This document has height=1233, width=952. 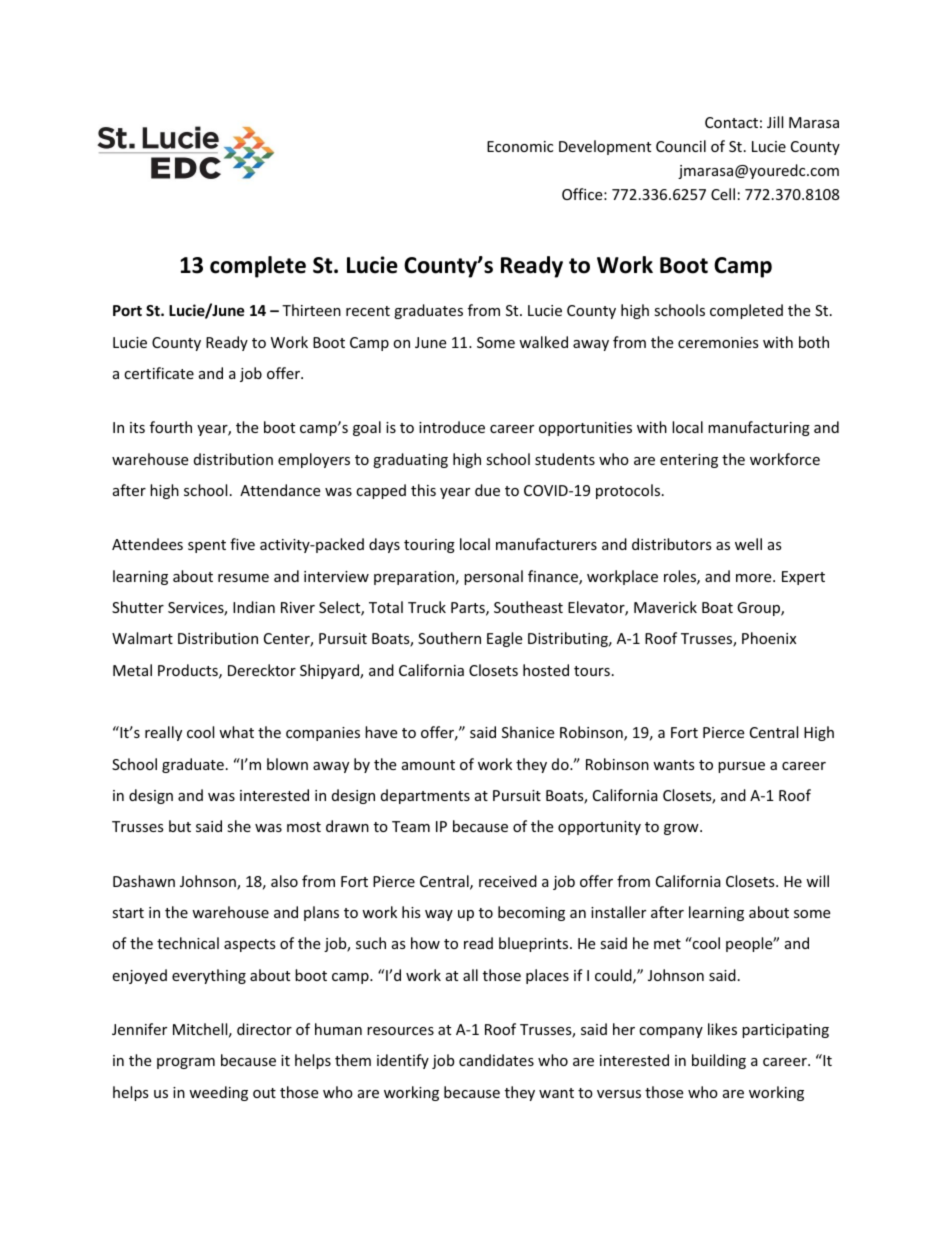 What do you see at coordinates (520, 146) in the document?
I see `Economic` at bounding box center [520, 146].
